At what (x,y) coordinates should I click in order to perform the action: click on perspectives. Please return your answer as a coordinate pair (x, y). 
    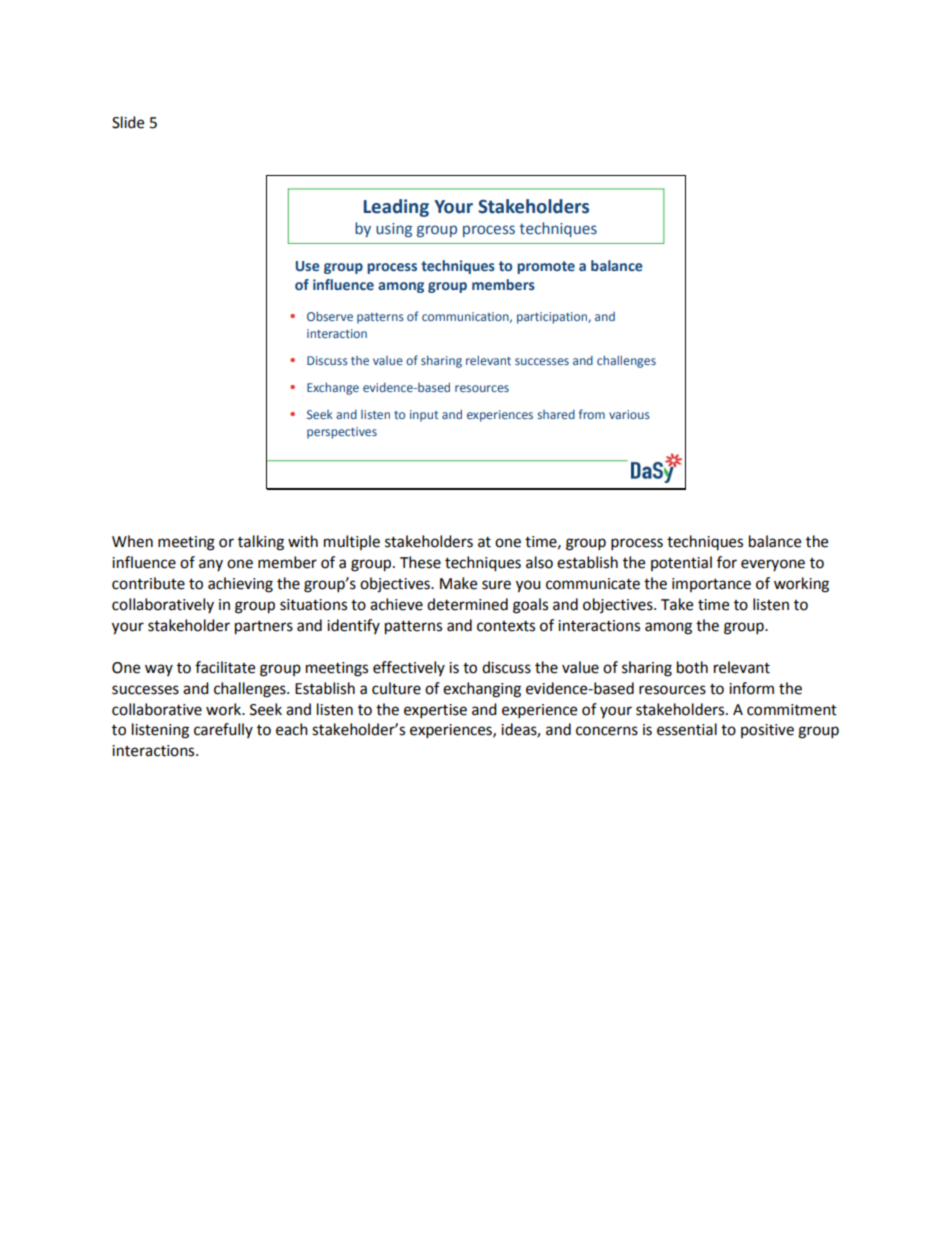
    Looking at the image, I should click on (342, 433).
